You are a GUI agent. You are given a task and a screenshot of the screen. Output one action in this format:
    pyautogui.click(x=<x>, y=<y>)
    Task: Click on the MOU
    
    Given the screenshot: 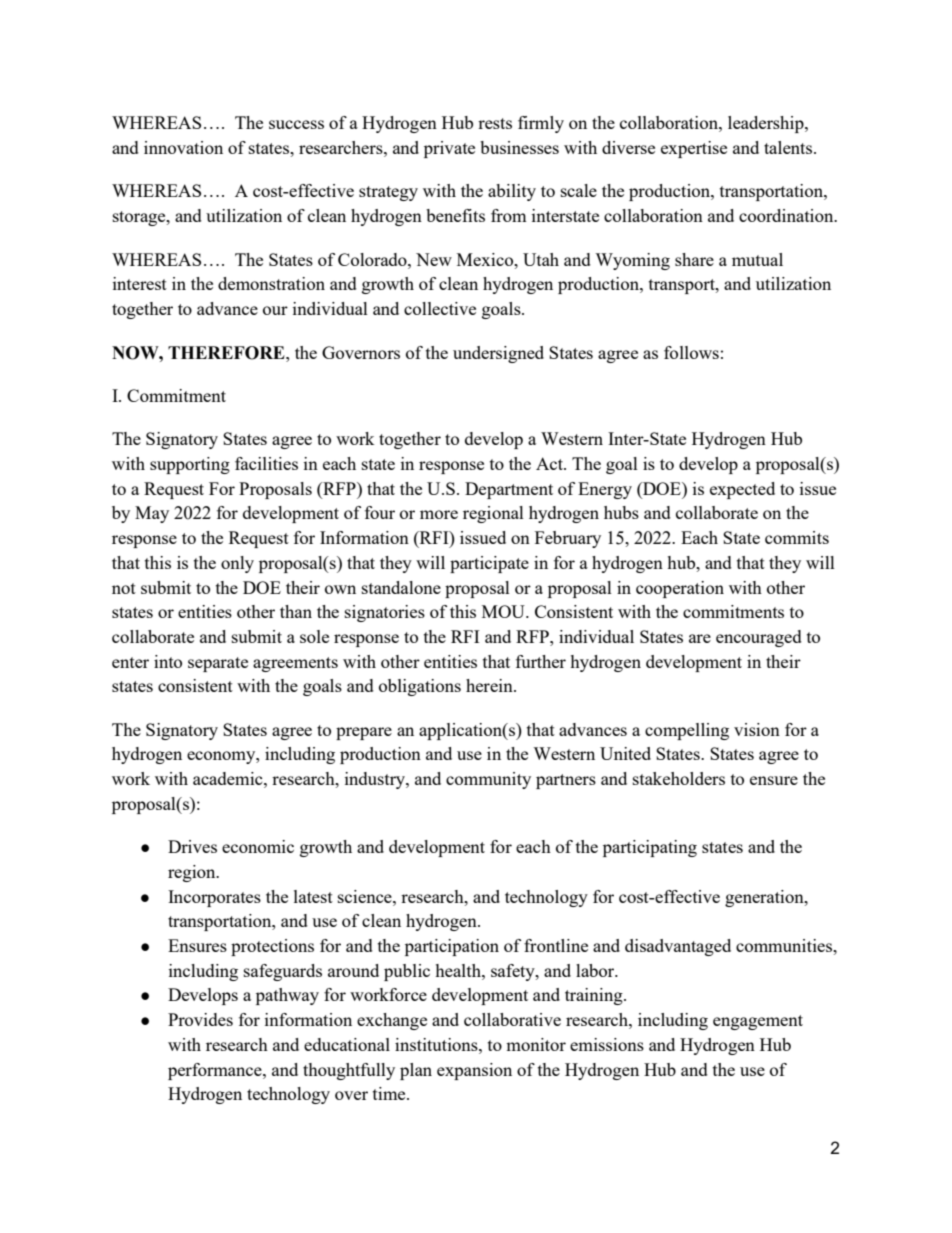 What is the action you would take?
    pyautogui.click(x=504, y=611)
